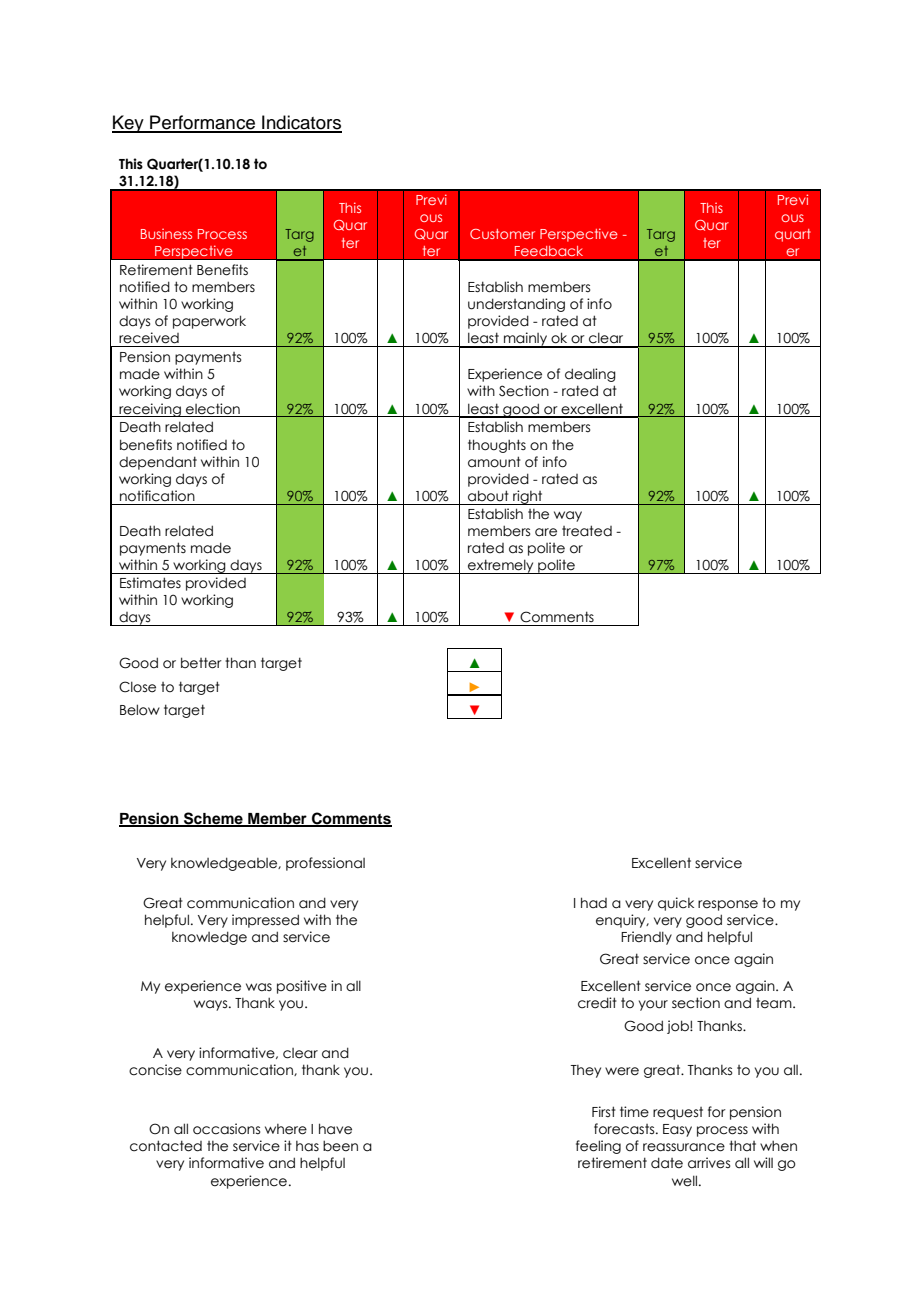 This document has width=924, height=1308. Describe the element at coordinates (502, 234) in the document. I see `Customer` at that location.
